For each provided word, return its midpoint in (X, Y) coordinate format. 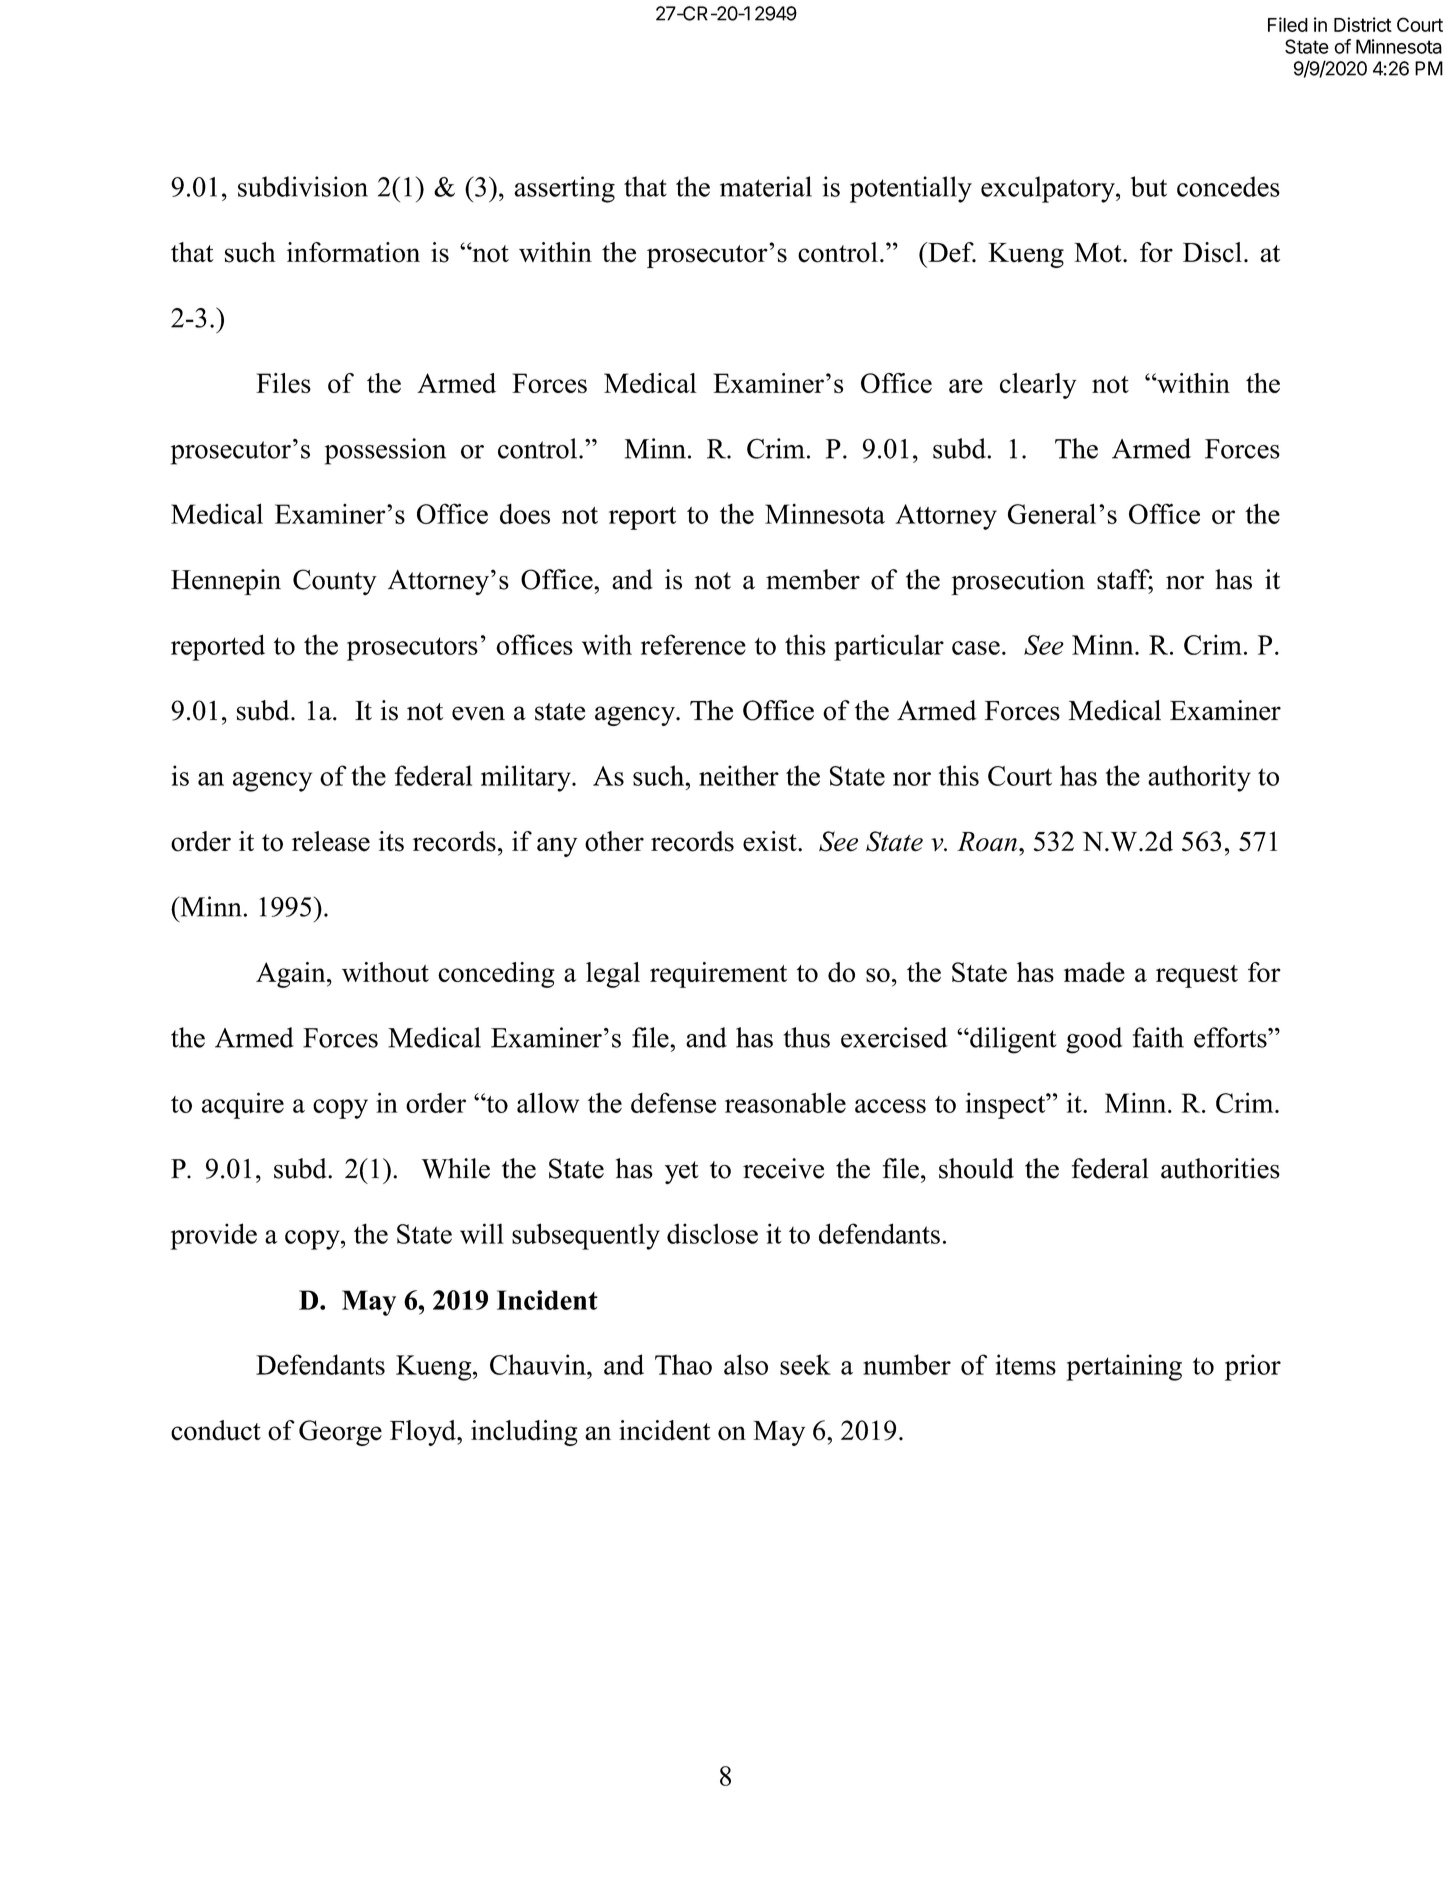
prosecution (1018, 582)
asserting (564, 189)
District (1363, 24)
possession (385, 451)
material (766, 186)
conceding (496, 975)
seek (805, 1364)
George (340, 1433)
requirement (718, 975)
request (1197, 976)
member (813, 579)
